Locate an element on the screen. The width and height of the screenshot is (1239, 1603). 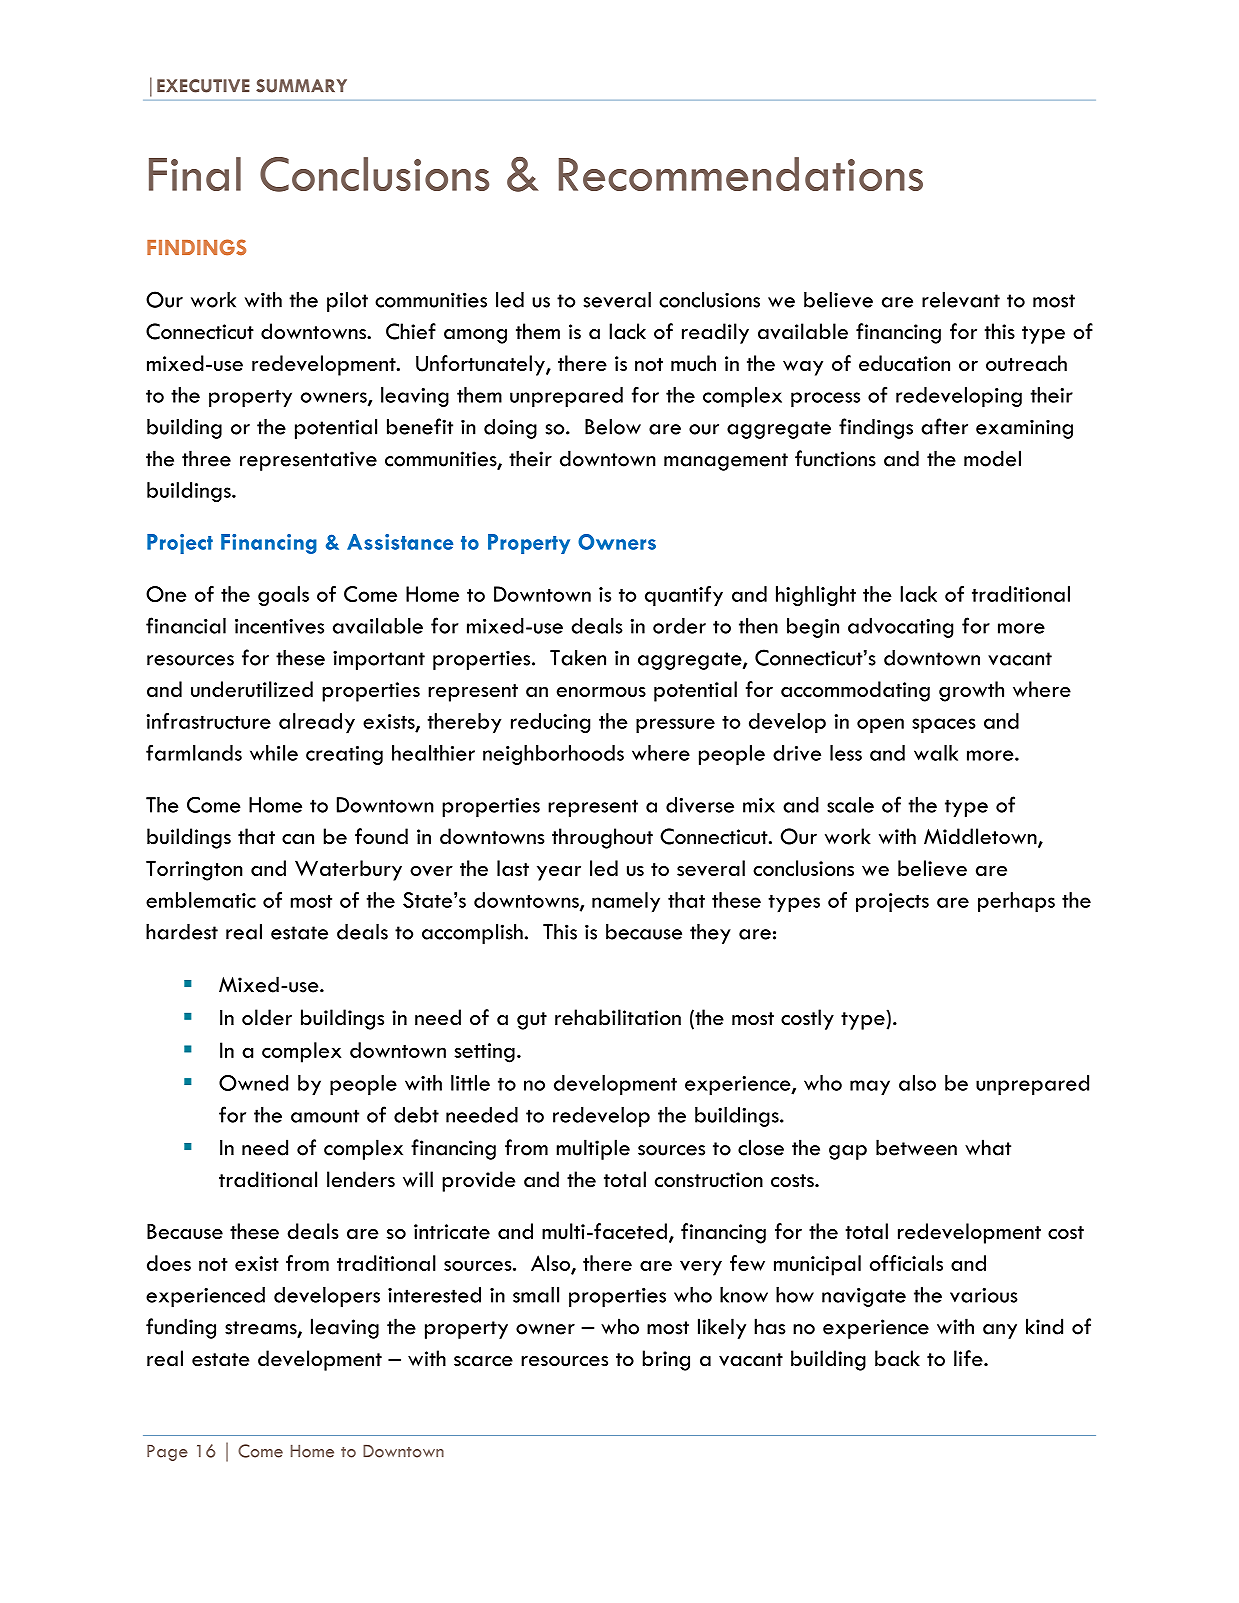
walk is located at coordinates (936, 753).
